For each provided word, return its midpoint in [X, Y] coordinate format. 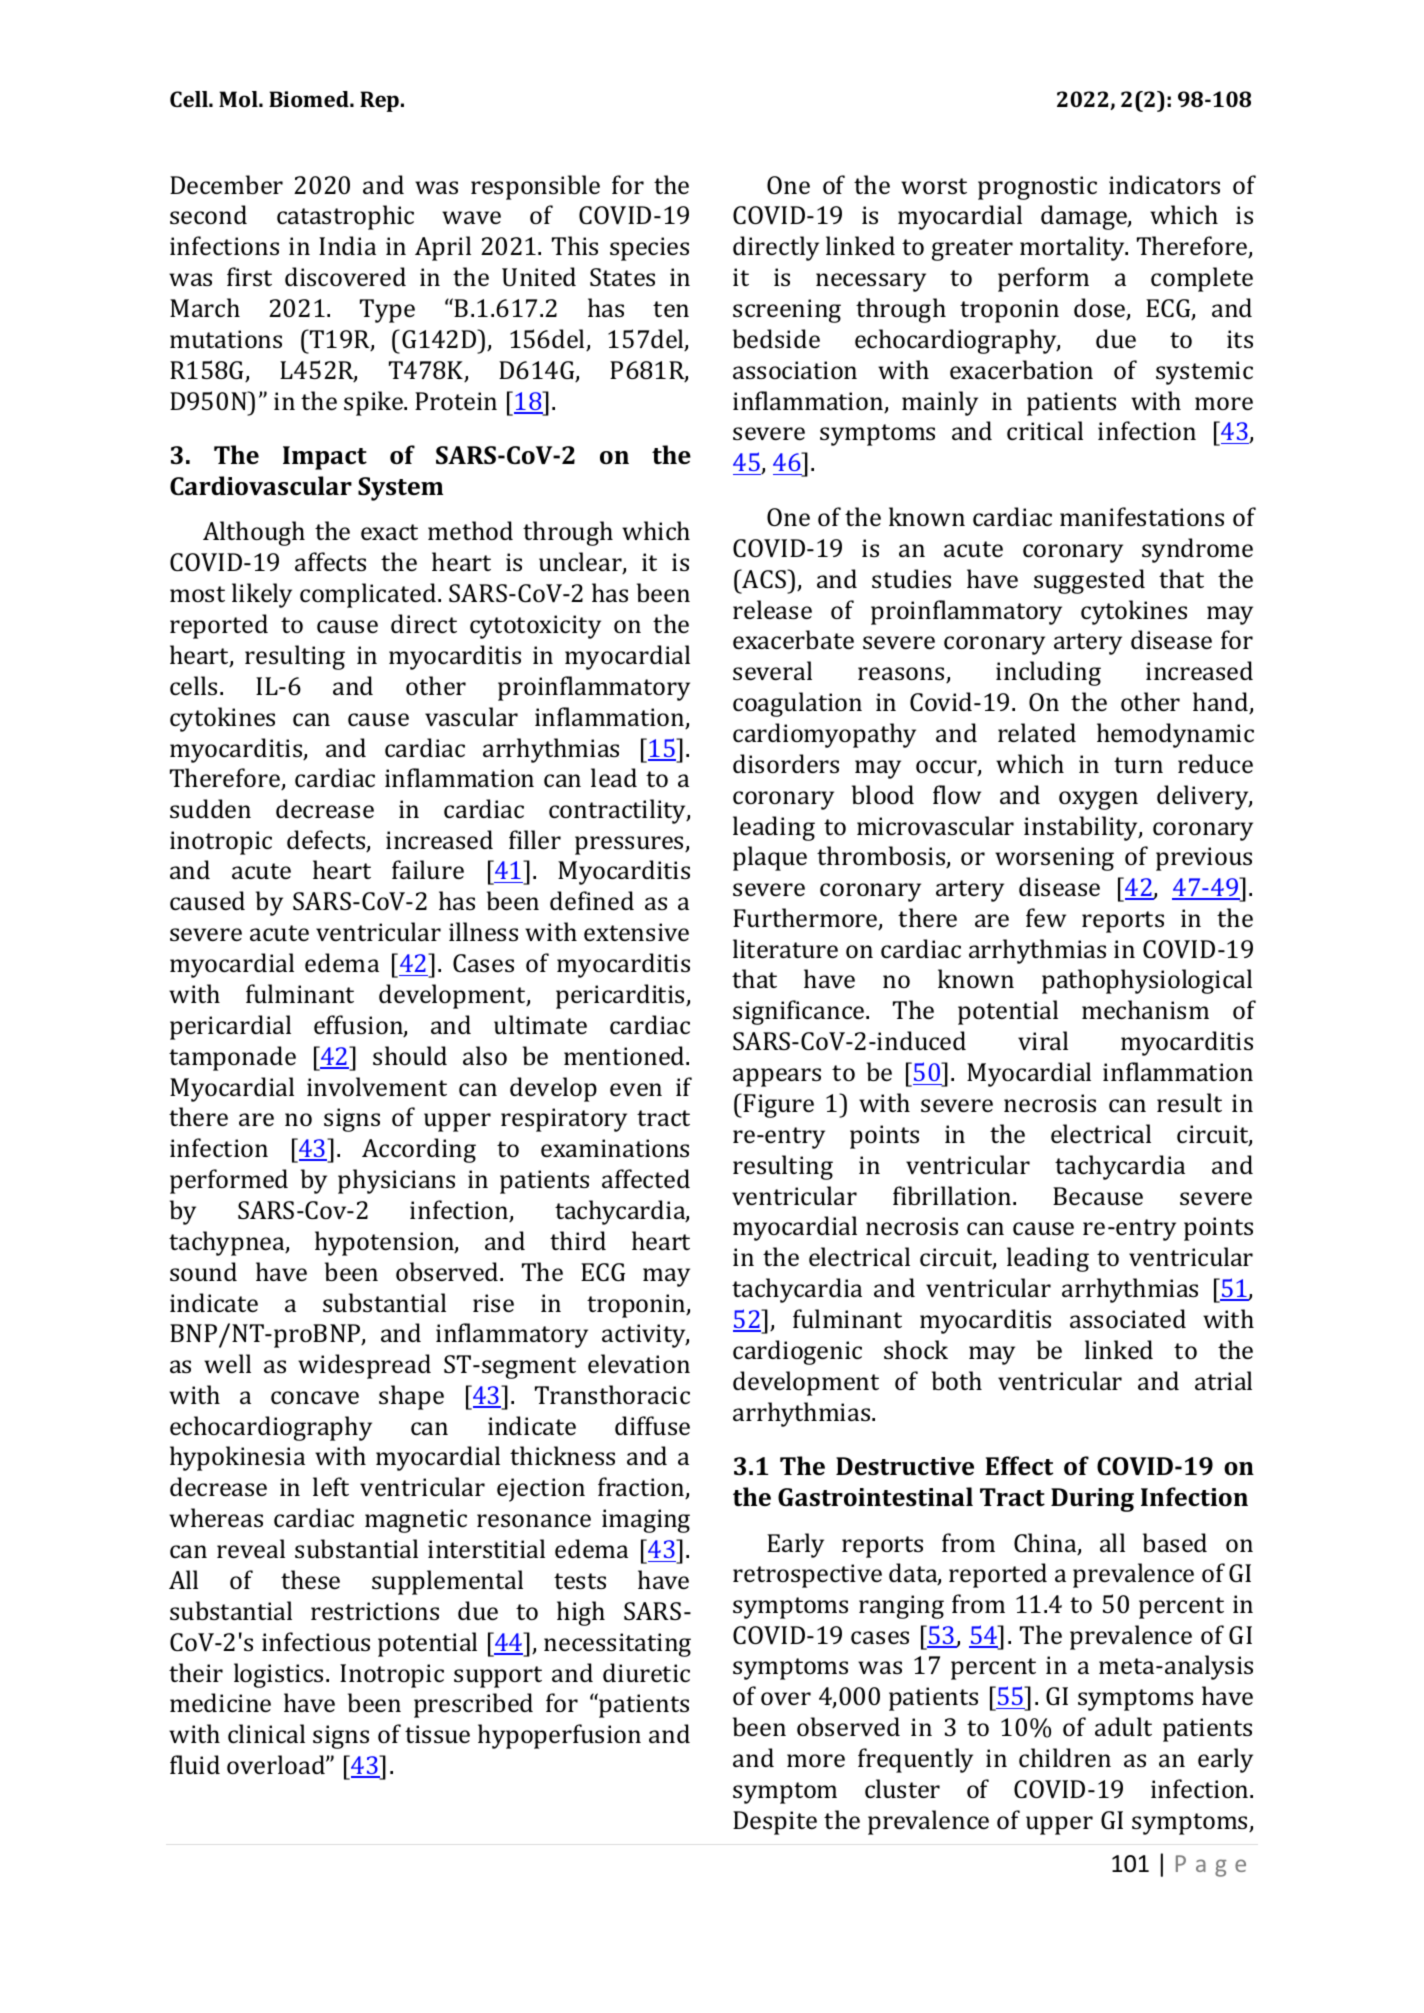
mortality [1073, 248]
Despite [775, 1823]
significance [800, 1012]
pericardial [230, 1027]
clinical [266, 1733]
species [649, 249]
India [347, 245]
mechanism [1145, 1009]
